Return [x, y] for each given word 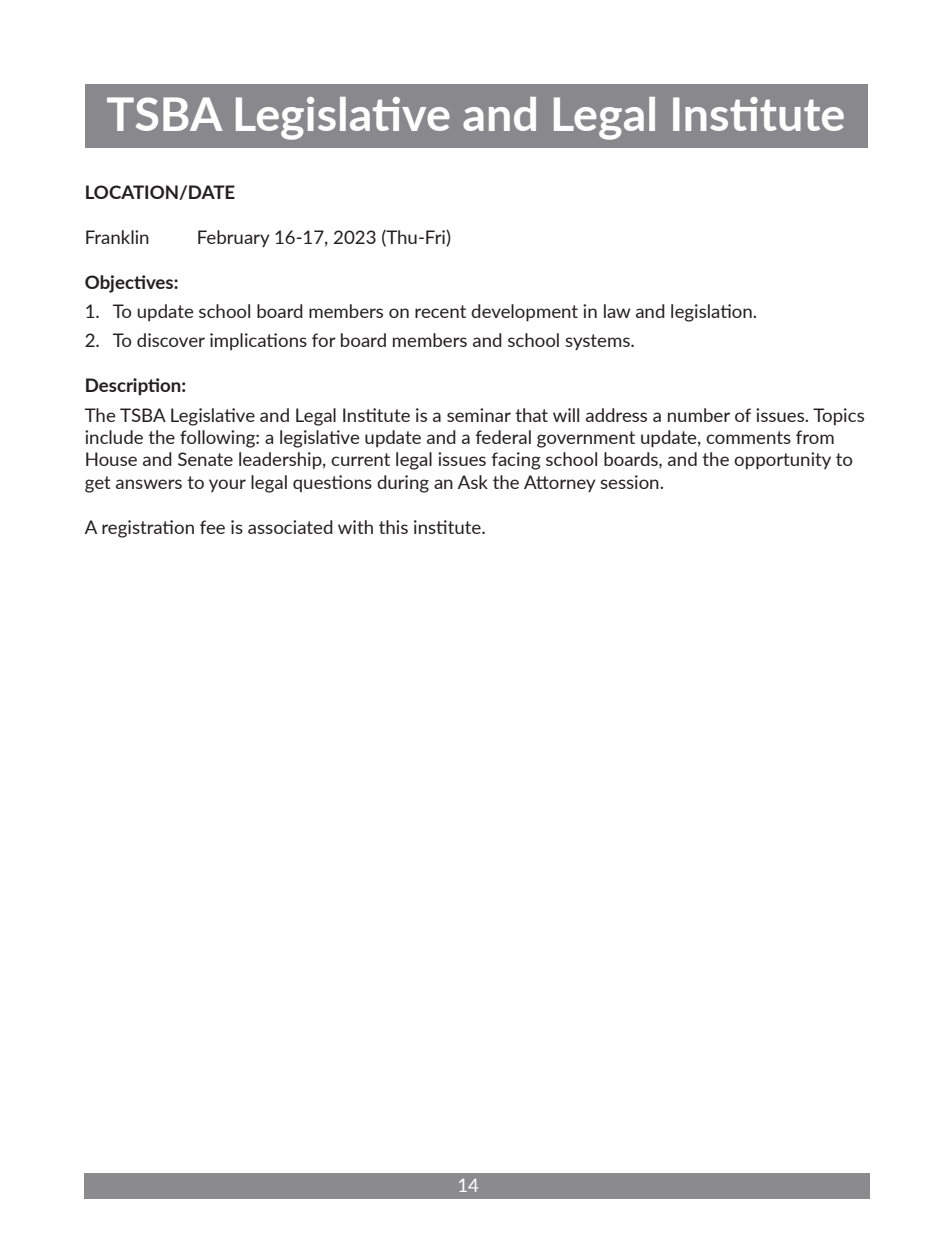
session [630, 482]
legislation [712, 313]
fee [212, 527]
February [234, 238]
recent [440, 311]
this [393, 527]
